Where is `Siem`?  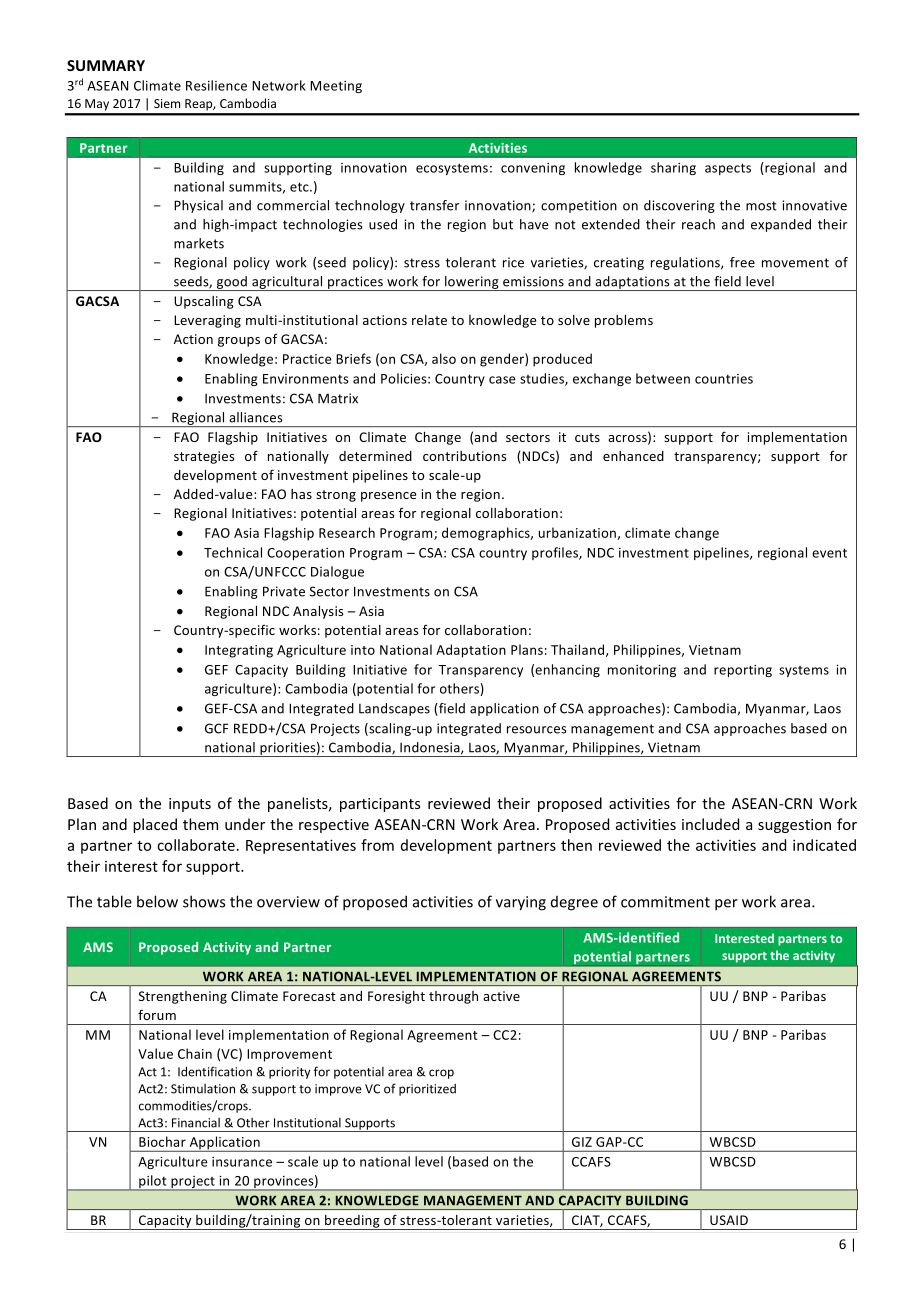 Siem is located at coordinates (167, 103).
